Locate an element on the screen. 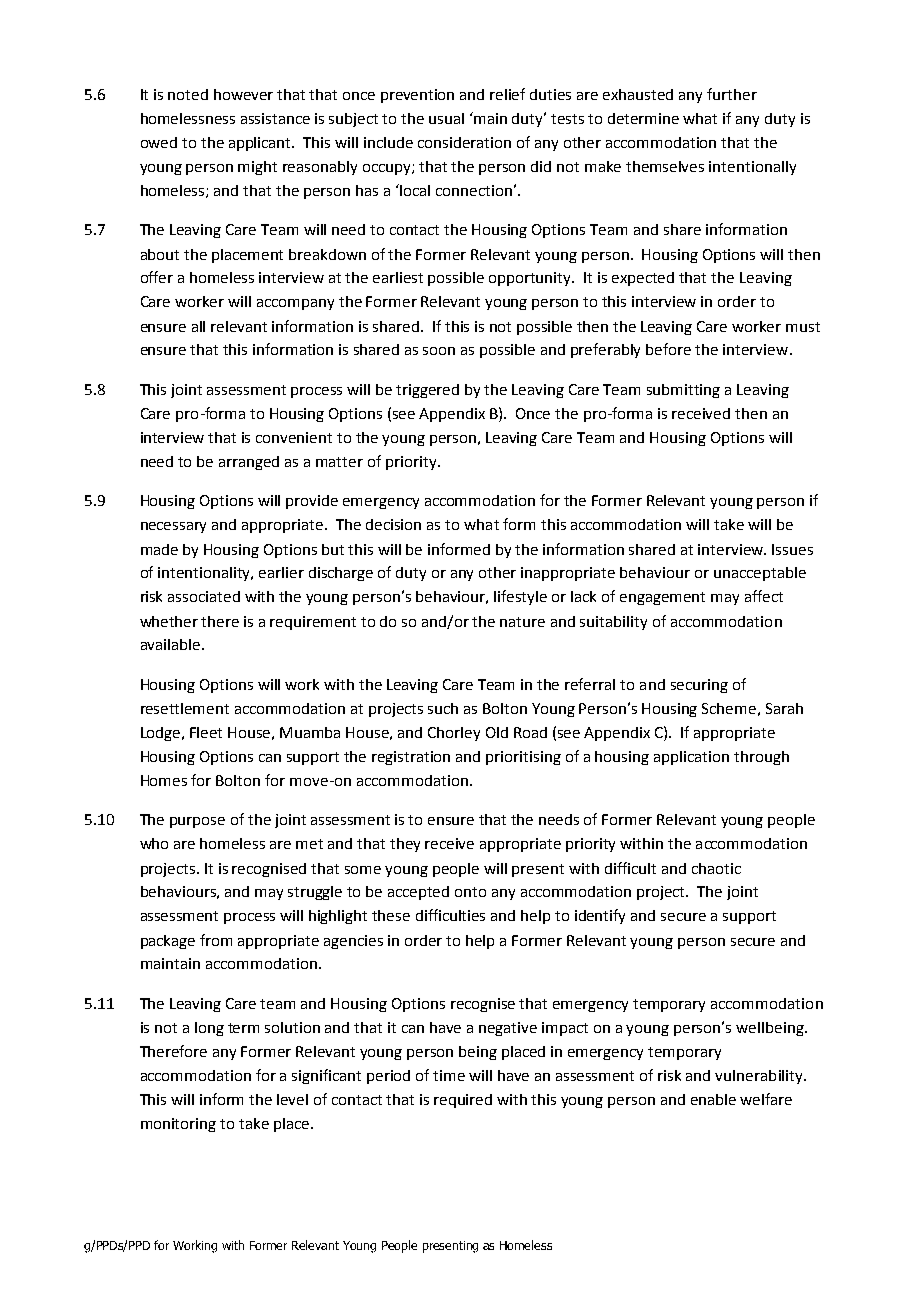  arranged is located at coordinates (249, 463).
